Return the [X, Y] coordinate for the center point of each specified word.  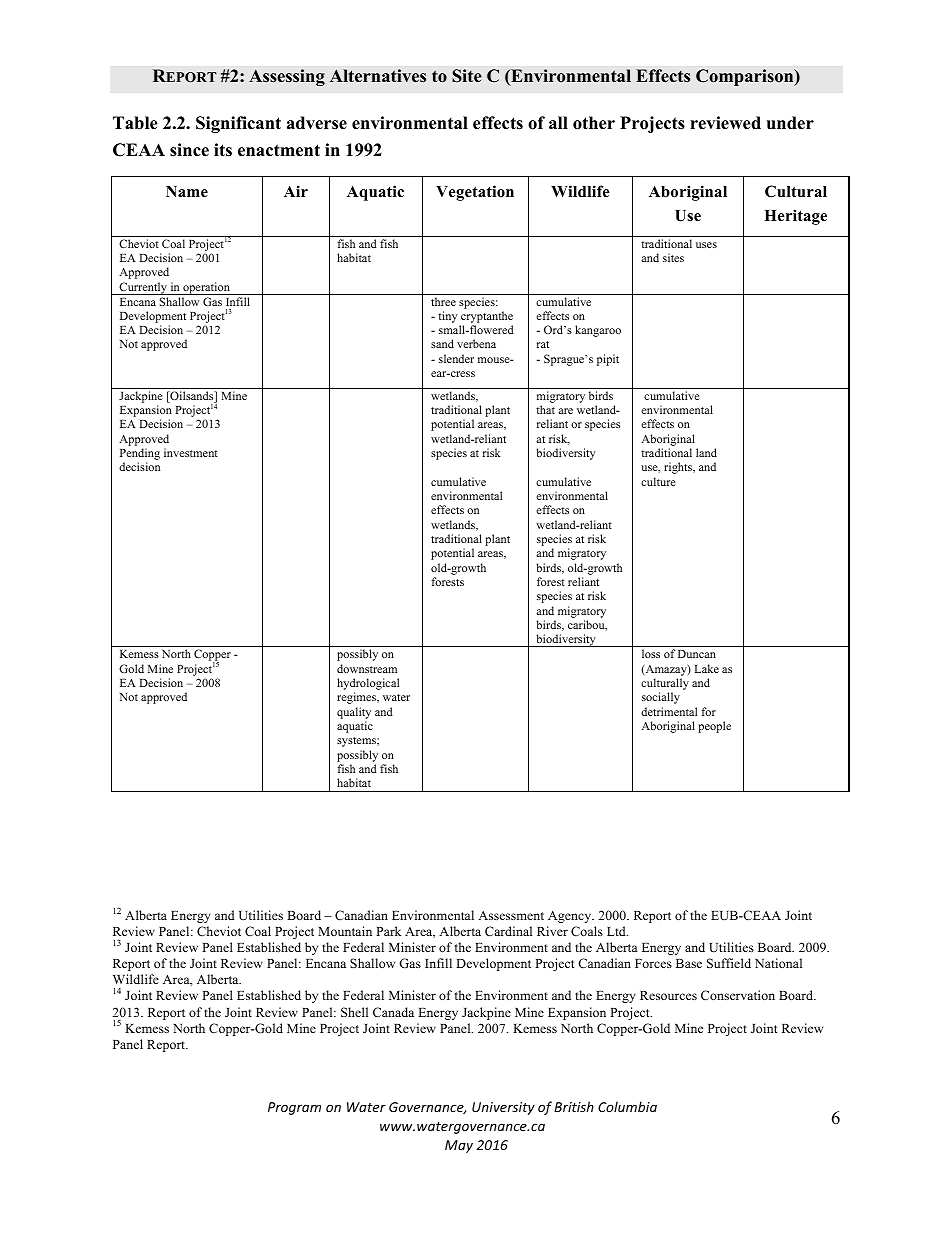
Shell [354, 1012]
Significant [238, 124]
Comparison [746, 77]
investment [191, 452]
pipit [608, 360]
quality [354, 713]
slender [456, 358]
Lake [707, 668]
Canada [393, 1012]
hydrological [368, 685]
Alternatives [378, 76]
